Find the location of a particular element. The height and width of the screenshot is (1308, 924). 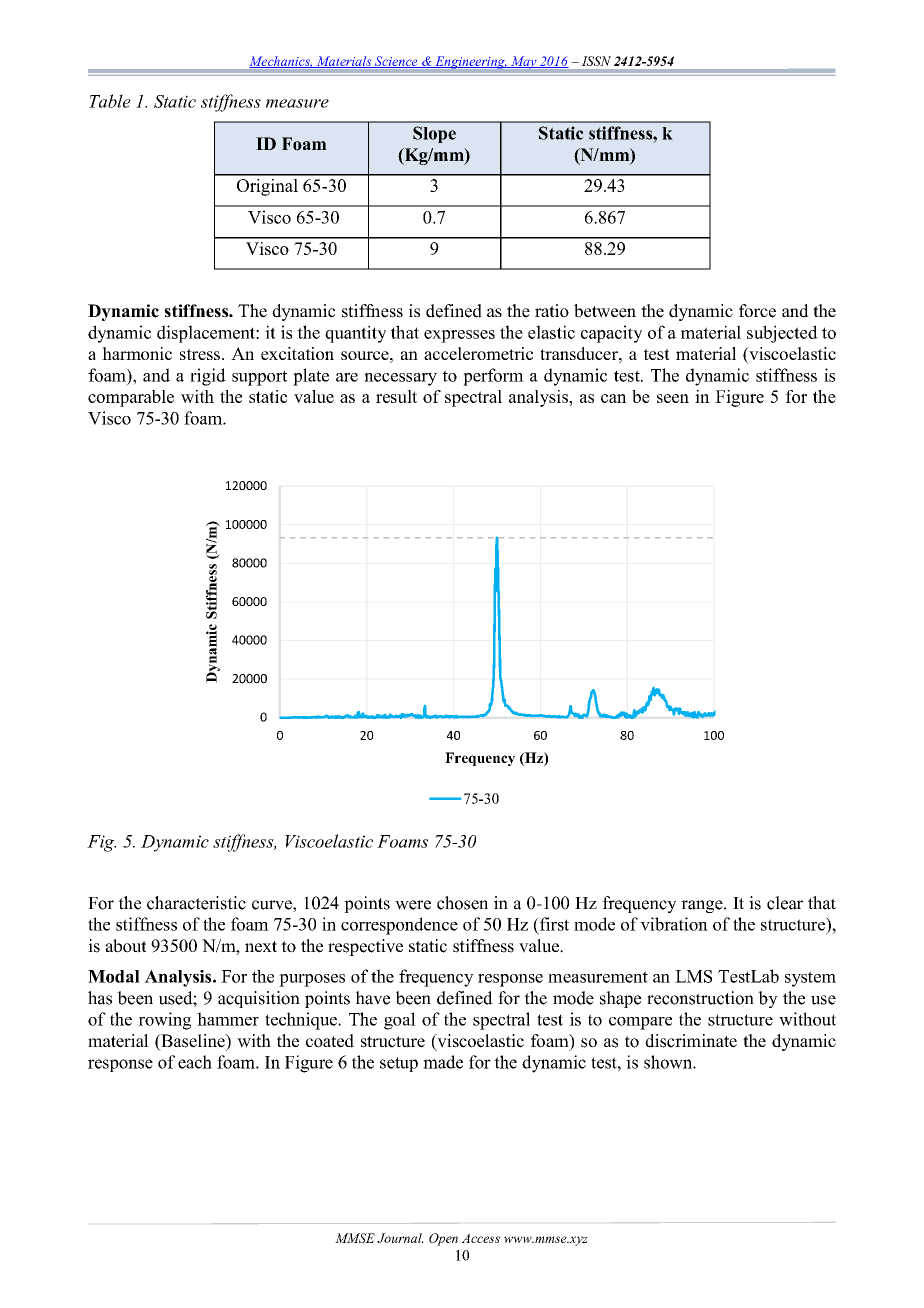

ISSN is located at coordinates (596, 61).
